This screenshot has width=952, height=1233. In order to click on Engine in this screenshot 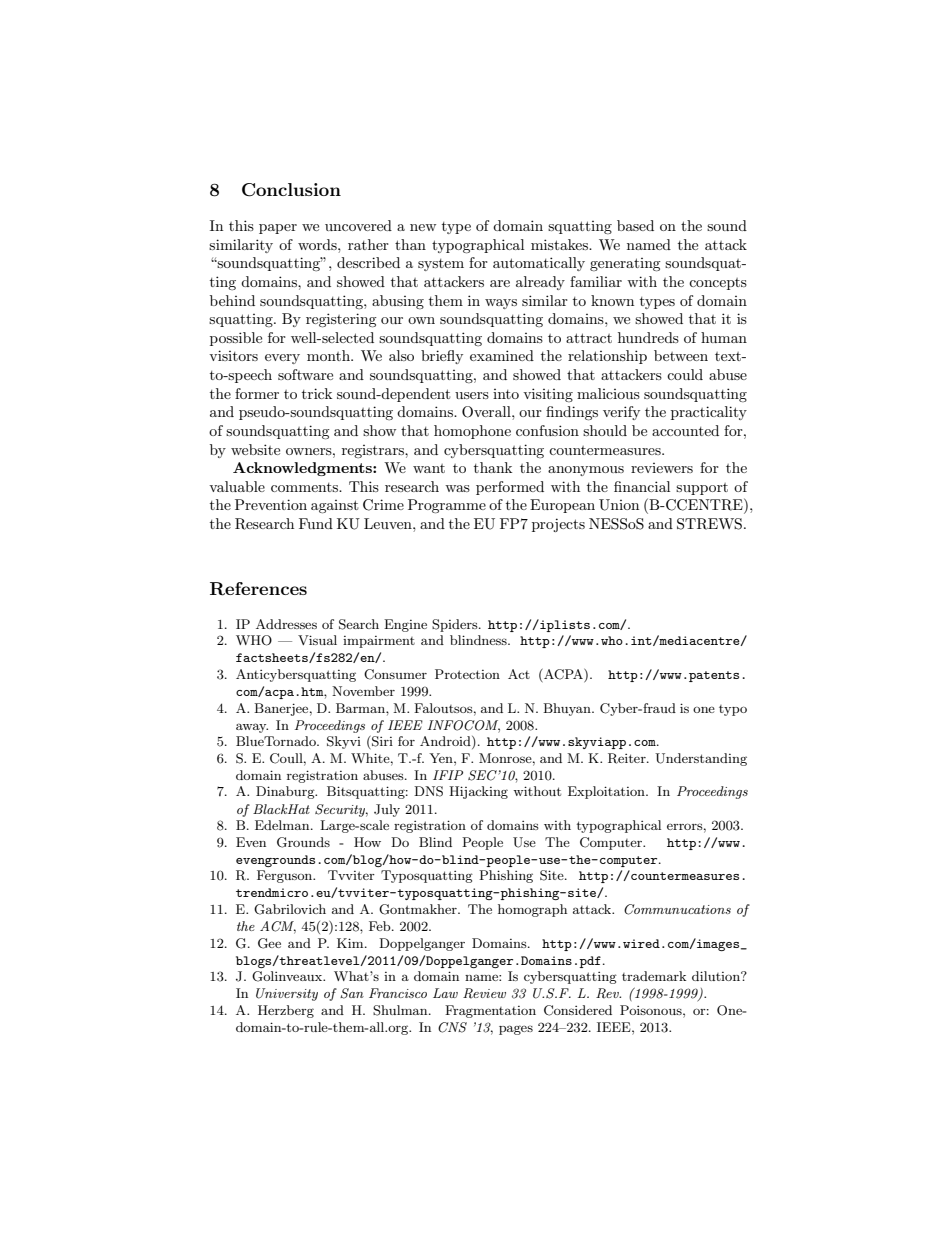, I will do `click(405, 625)`.
